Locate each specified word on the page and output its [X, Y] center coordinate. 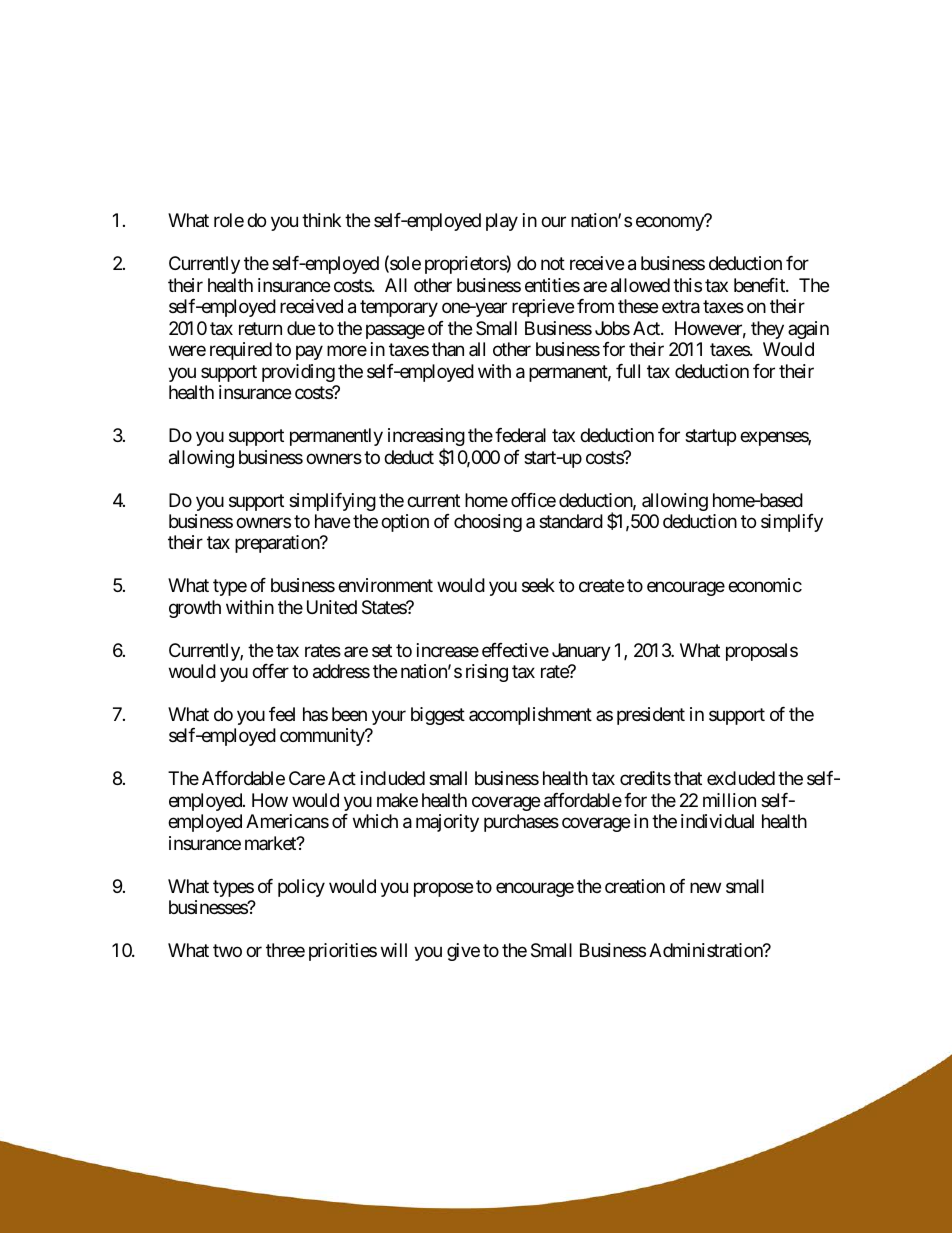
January [581, 652]
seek [538, 585]
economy [670, 224]
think [321, 220]
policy [301, 888]
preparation [278, 544]
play [502, 222]
